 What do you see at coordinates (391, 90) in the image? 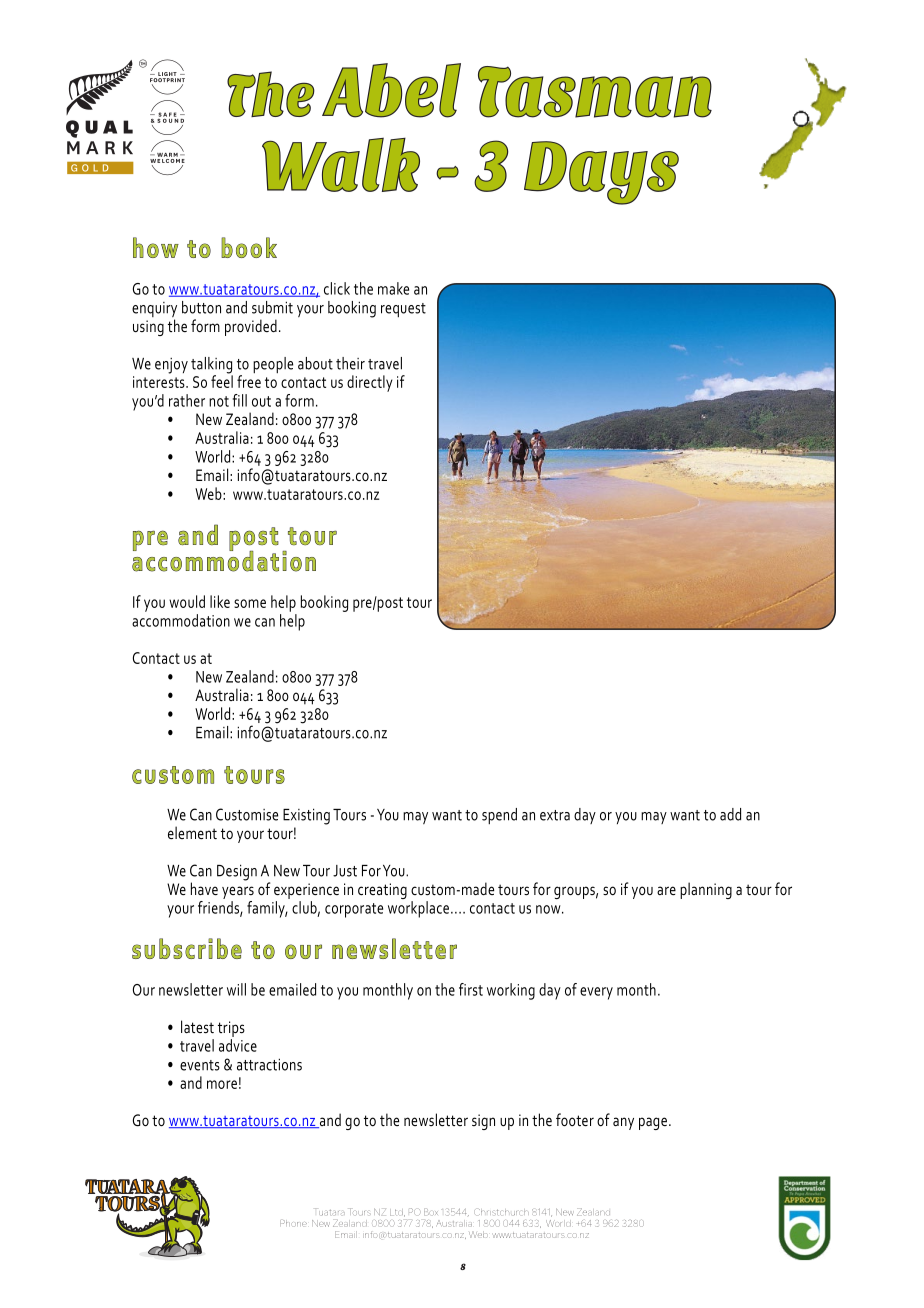
I see `Abel` at bounding box center [391, 90].
